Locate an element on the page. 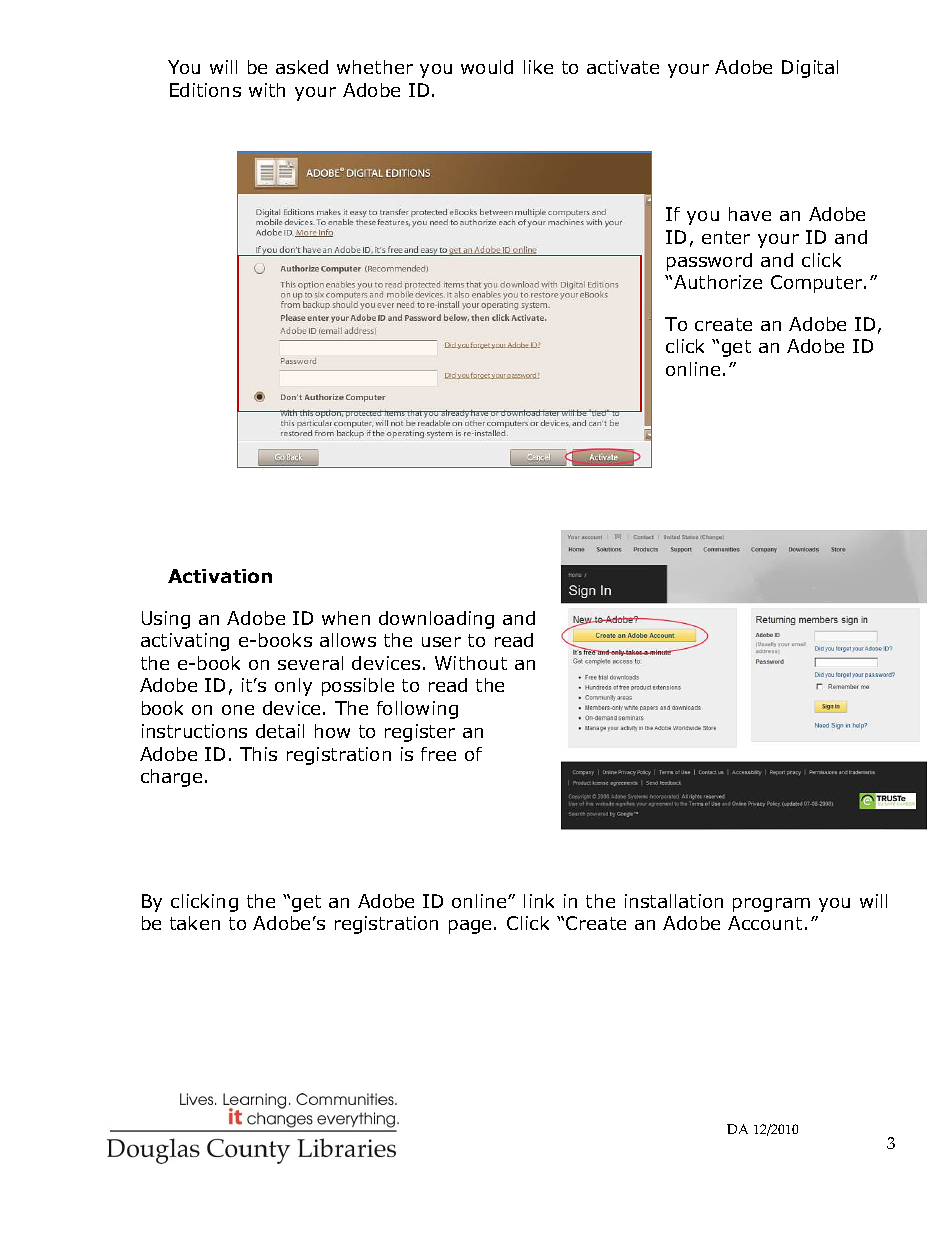 This document has height=1233, width=952. program is located at coordinates (771, 905).
